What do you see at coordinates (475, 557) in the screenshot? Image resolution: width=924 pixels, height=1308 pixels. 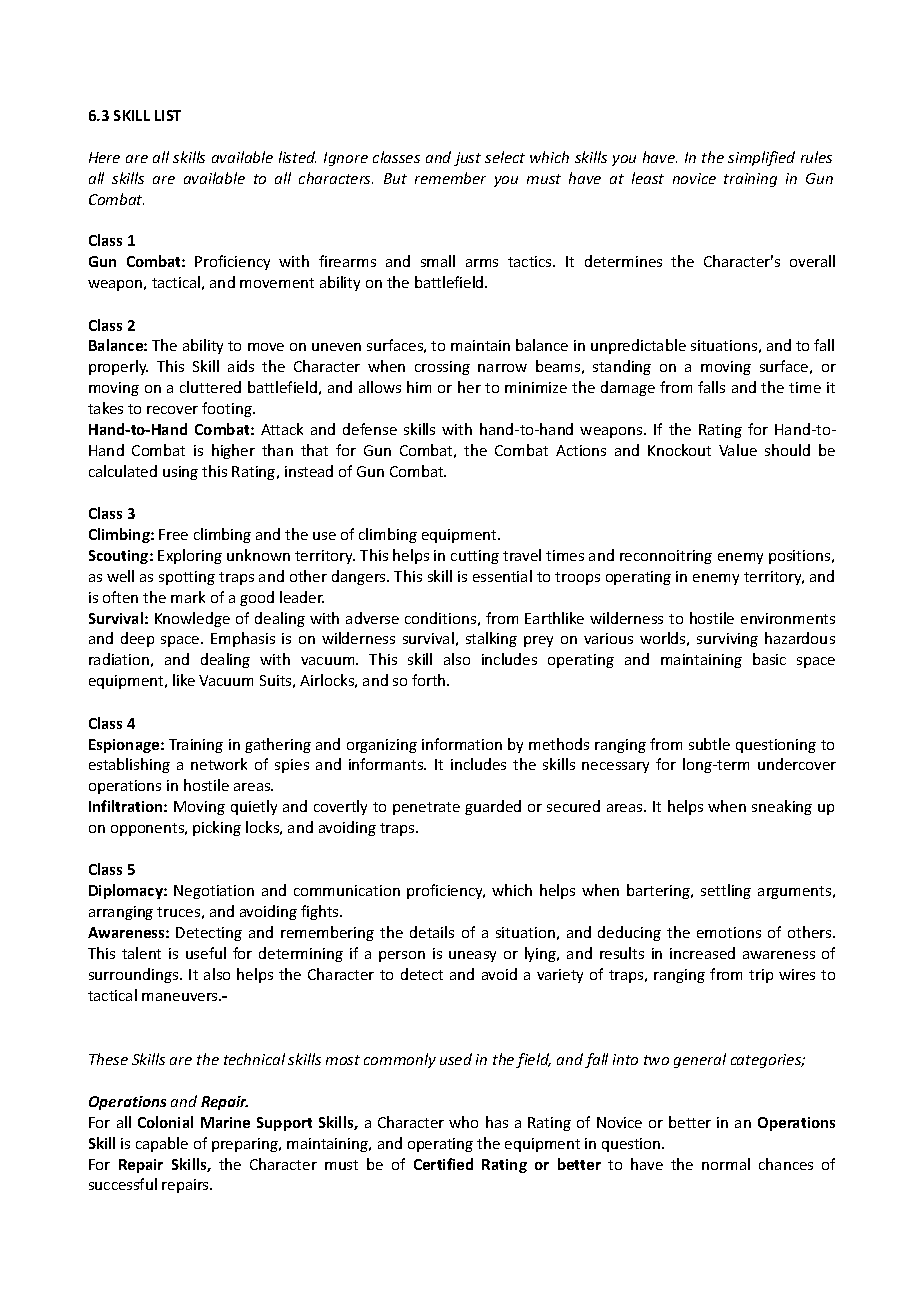 I see `cutting` at bounding box center [475, 557].
